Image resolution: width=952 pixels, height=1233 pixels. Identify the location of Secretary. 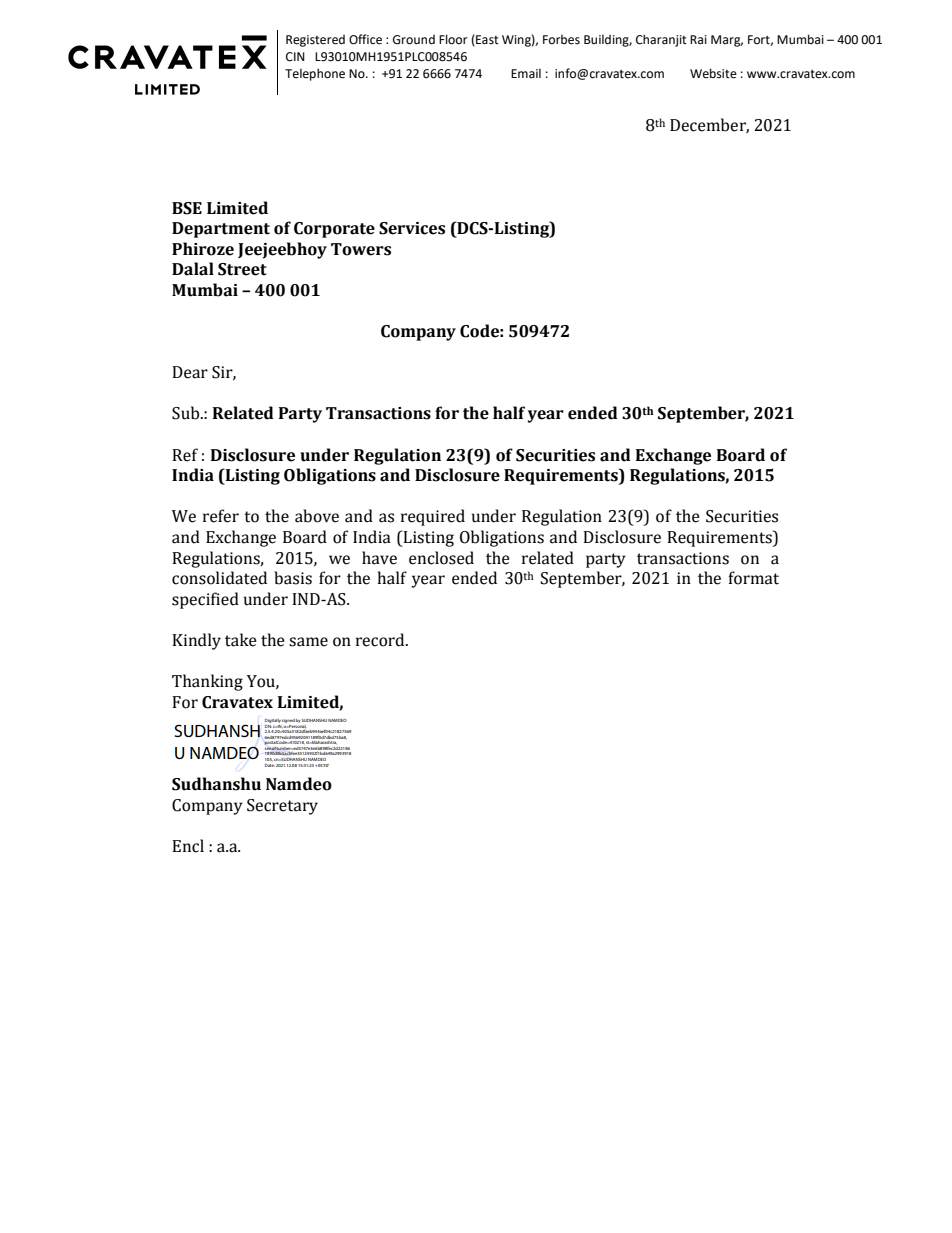
(282, 807).
